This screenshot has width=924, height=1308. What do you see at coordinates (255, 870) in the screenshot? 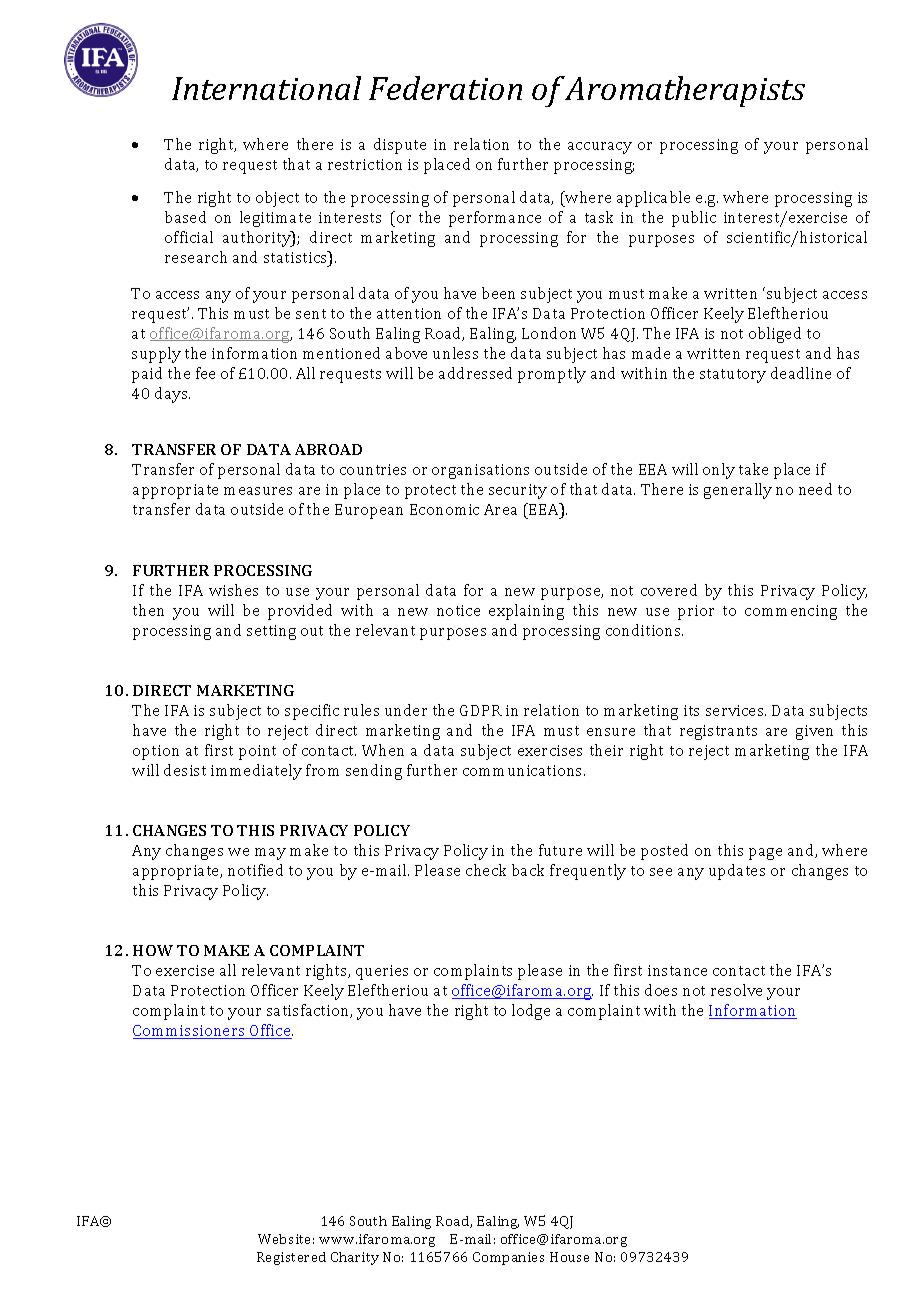
I see `notified` at bounding box center [255, 870].
